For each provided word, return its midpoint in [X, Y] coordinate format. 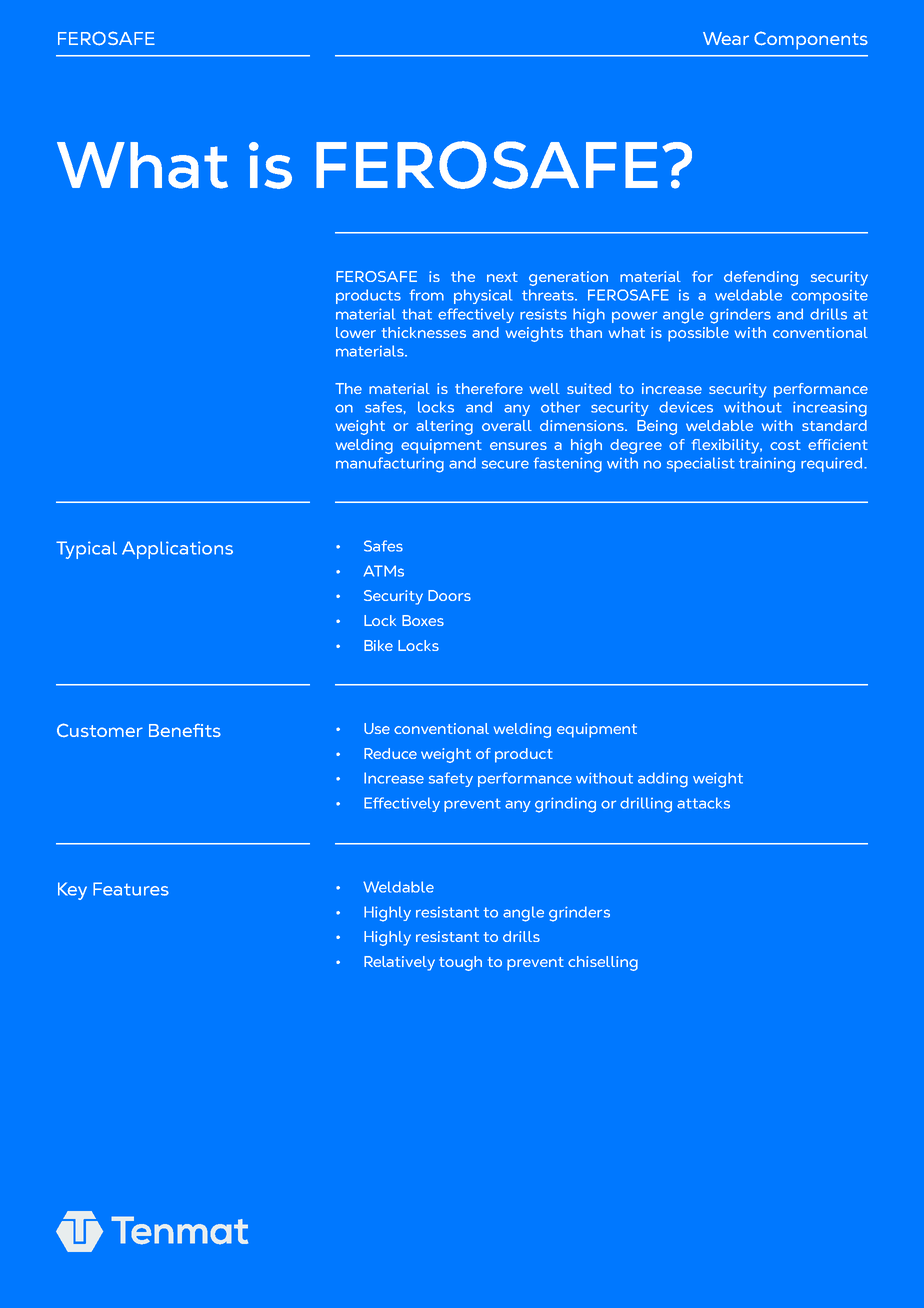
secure [505, 464]
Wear [726, 38]
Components [811, 40]
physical [483, 296]
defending [761, 278]
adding [663, 780]
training [767, 465]
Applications [177, 550]
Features [131, 889]
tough [460, 963]
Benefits [185, 730]
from [426, 295]
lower [356, 332]
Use [377, 728]
